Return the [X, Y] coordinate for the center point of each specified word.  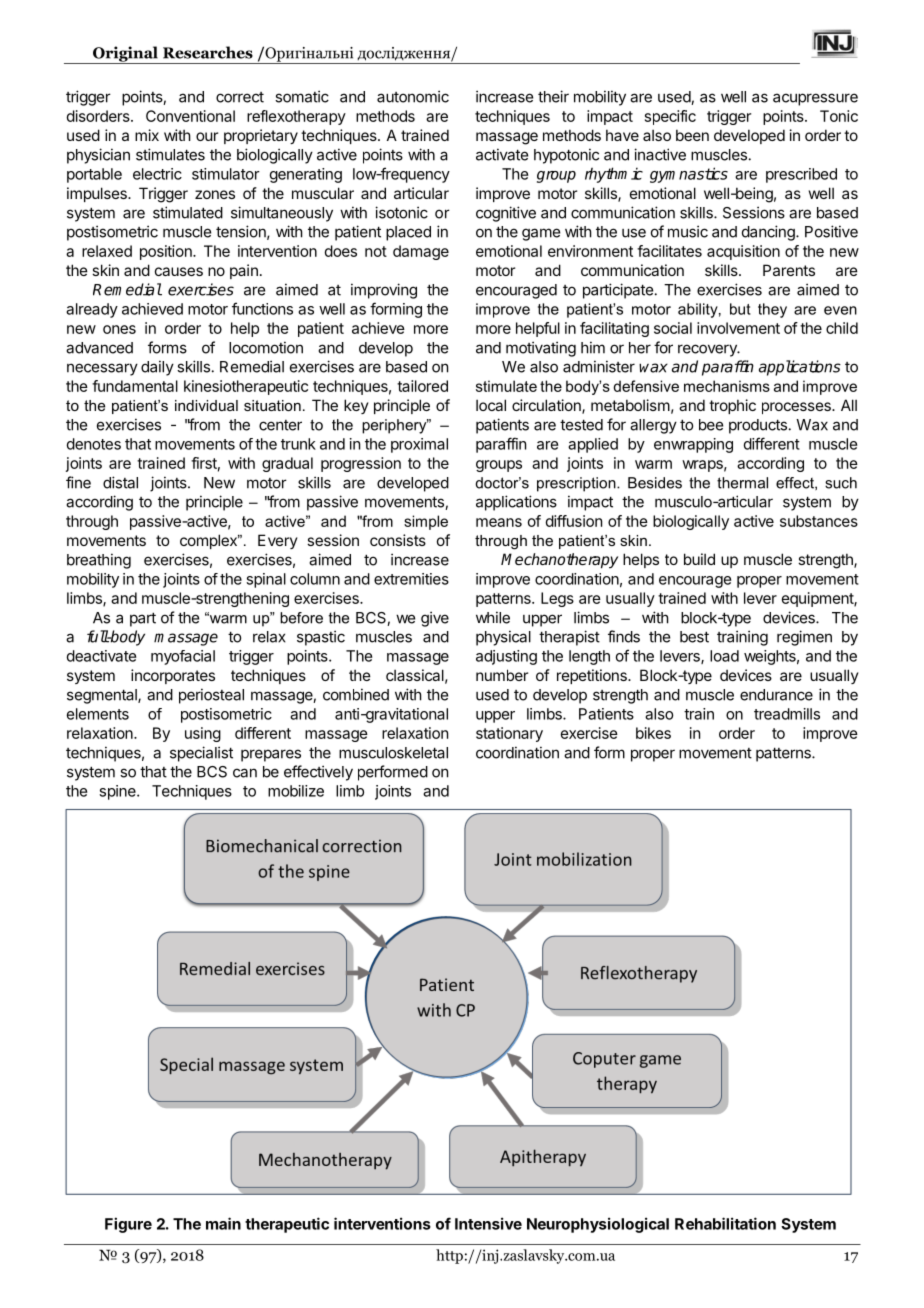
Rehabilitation [725, 1223]
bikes [653, 733]
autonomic [413, 96]
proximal [419, 445]
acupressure [815, 99]
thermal [742, 483]
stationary [509, 734]
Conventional [190, 116]
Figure [128, 1225]
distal [120, 482]
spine [118, 792]
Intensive [488, 1223]
